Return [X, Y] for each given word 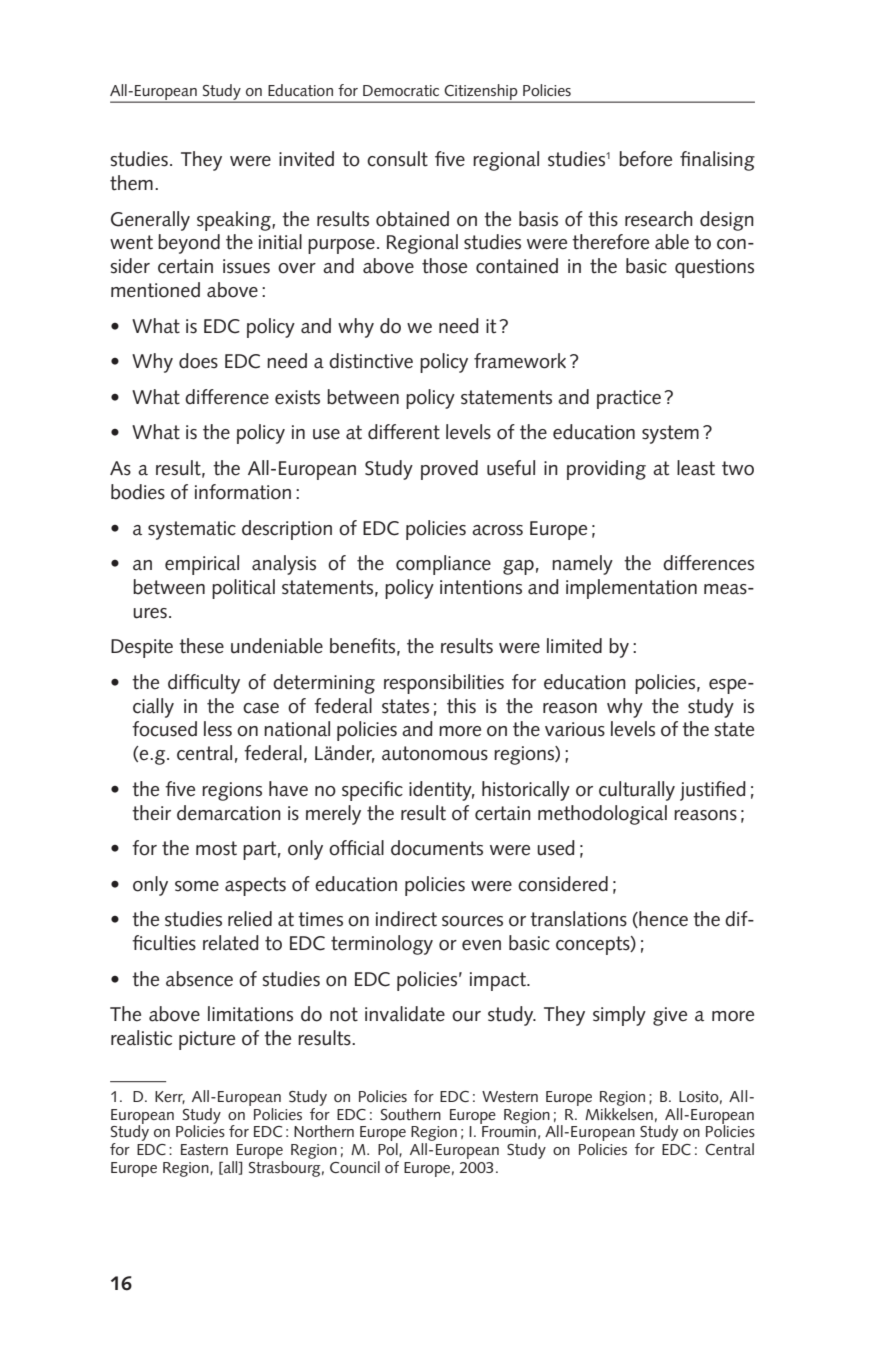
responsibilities [444, 684]
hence [662, 919]
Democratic [401, 90]
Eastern [204, 1149]
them [131, 183]
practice [629, 399]
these [201, 646]
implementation [631, 589]
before [645, 159]
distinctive [371, 361]
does [198, 361]
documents [437, 848]
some [197, 886]
